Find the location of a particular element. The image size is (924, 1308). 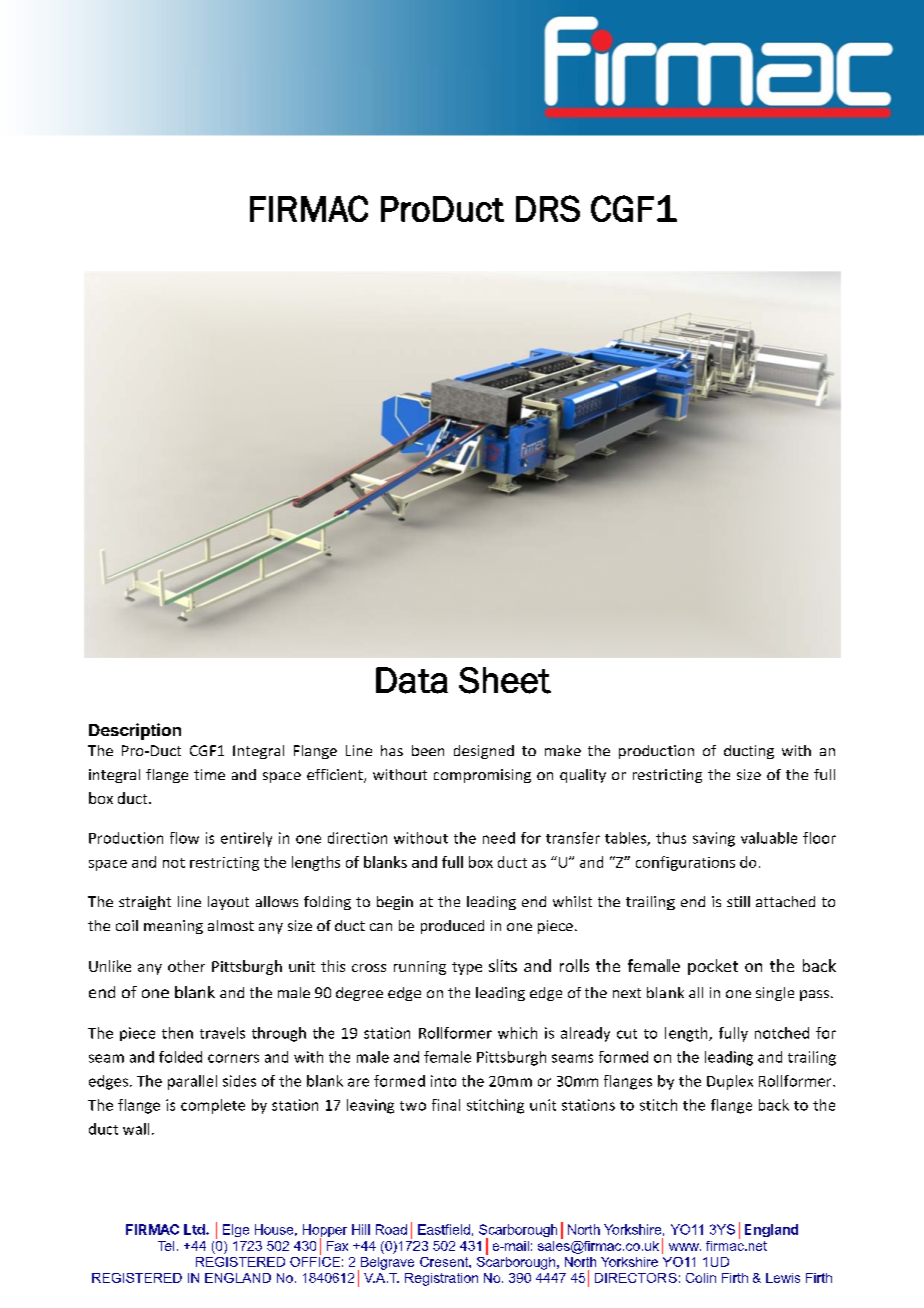

DRS is located at coordinates (548, 208).
